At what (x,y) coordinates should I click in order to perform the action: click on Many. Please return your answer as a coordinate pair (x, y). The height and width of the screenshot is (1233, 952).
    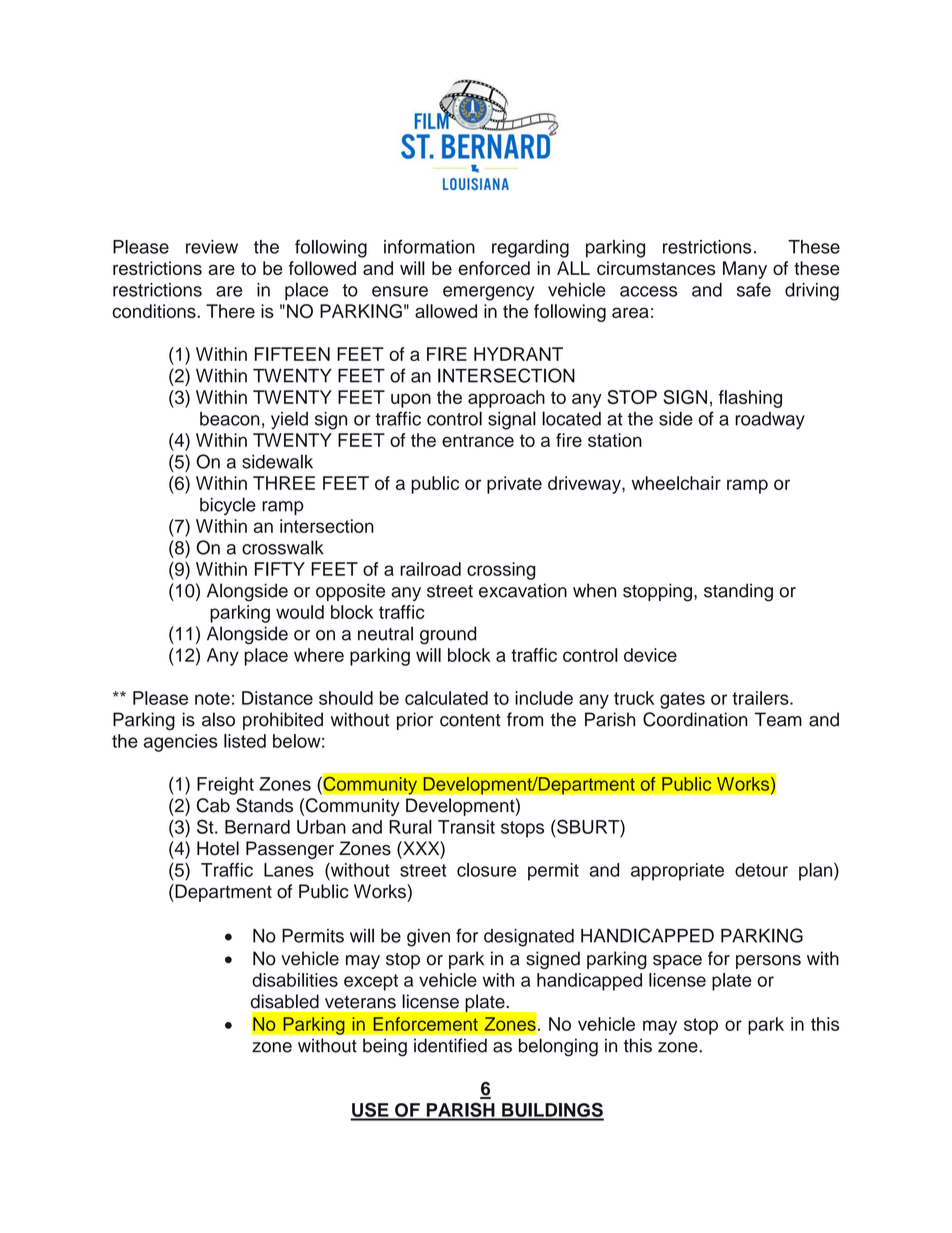
    Looking at the image, I should click on (745, 270).
